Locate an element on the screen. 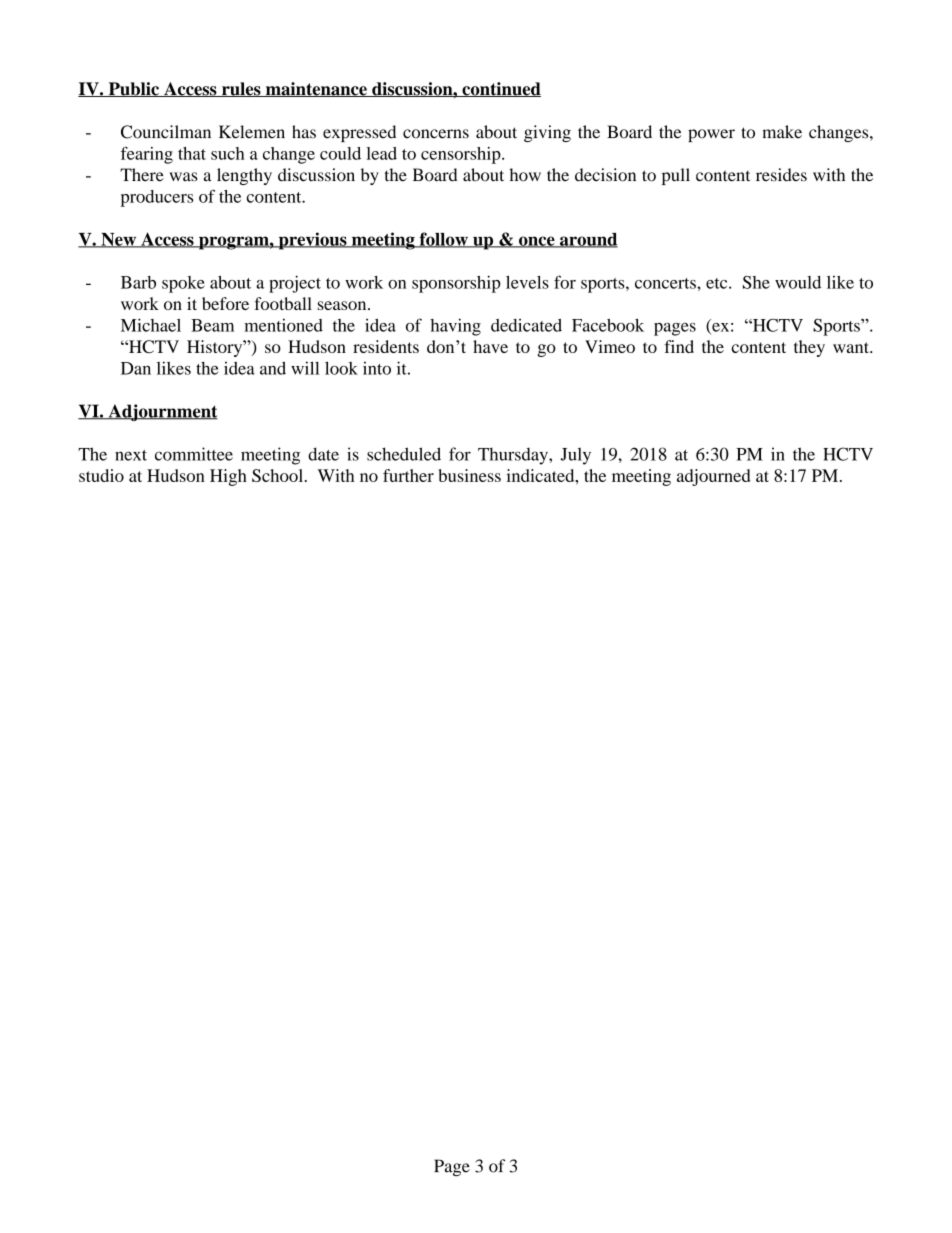  committee is located at coordinates (194, 454).
